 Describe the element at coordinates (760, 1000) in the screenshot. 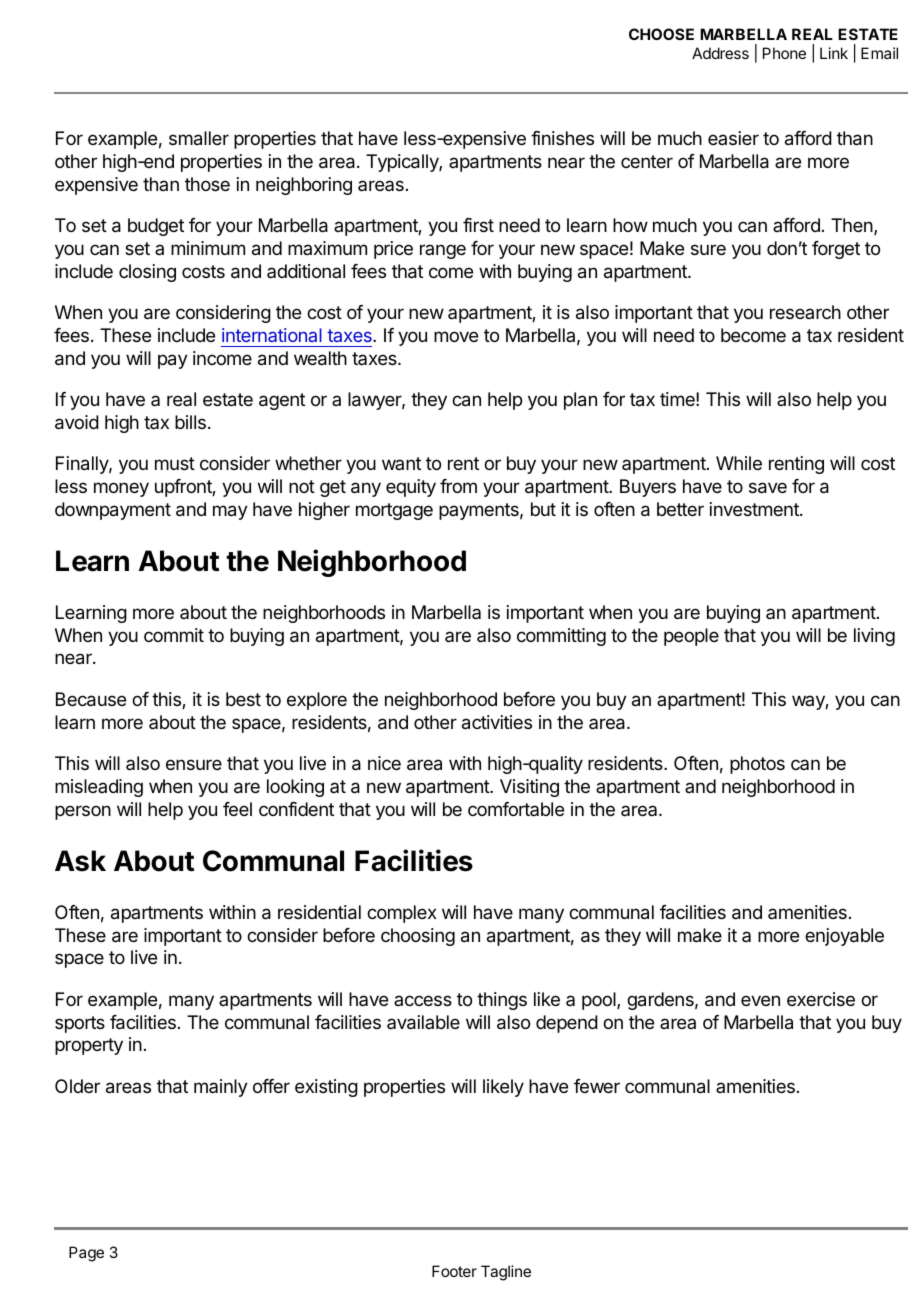

I see `even` at that location.
